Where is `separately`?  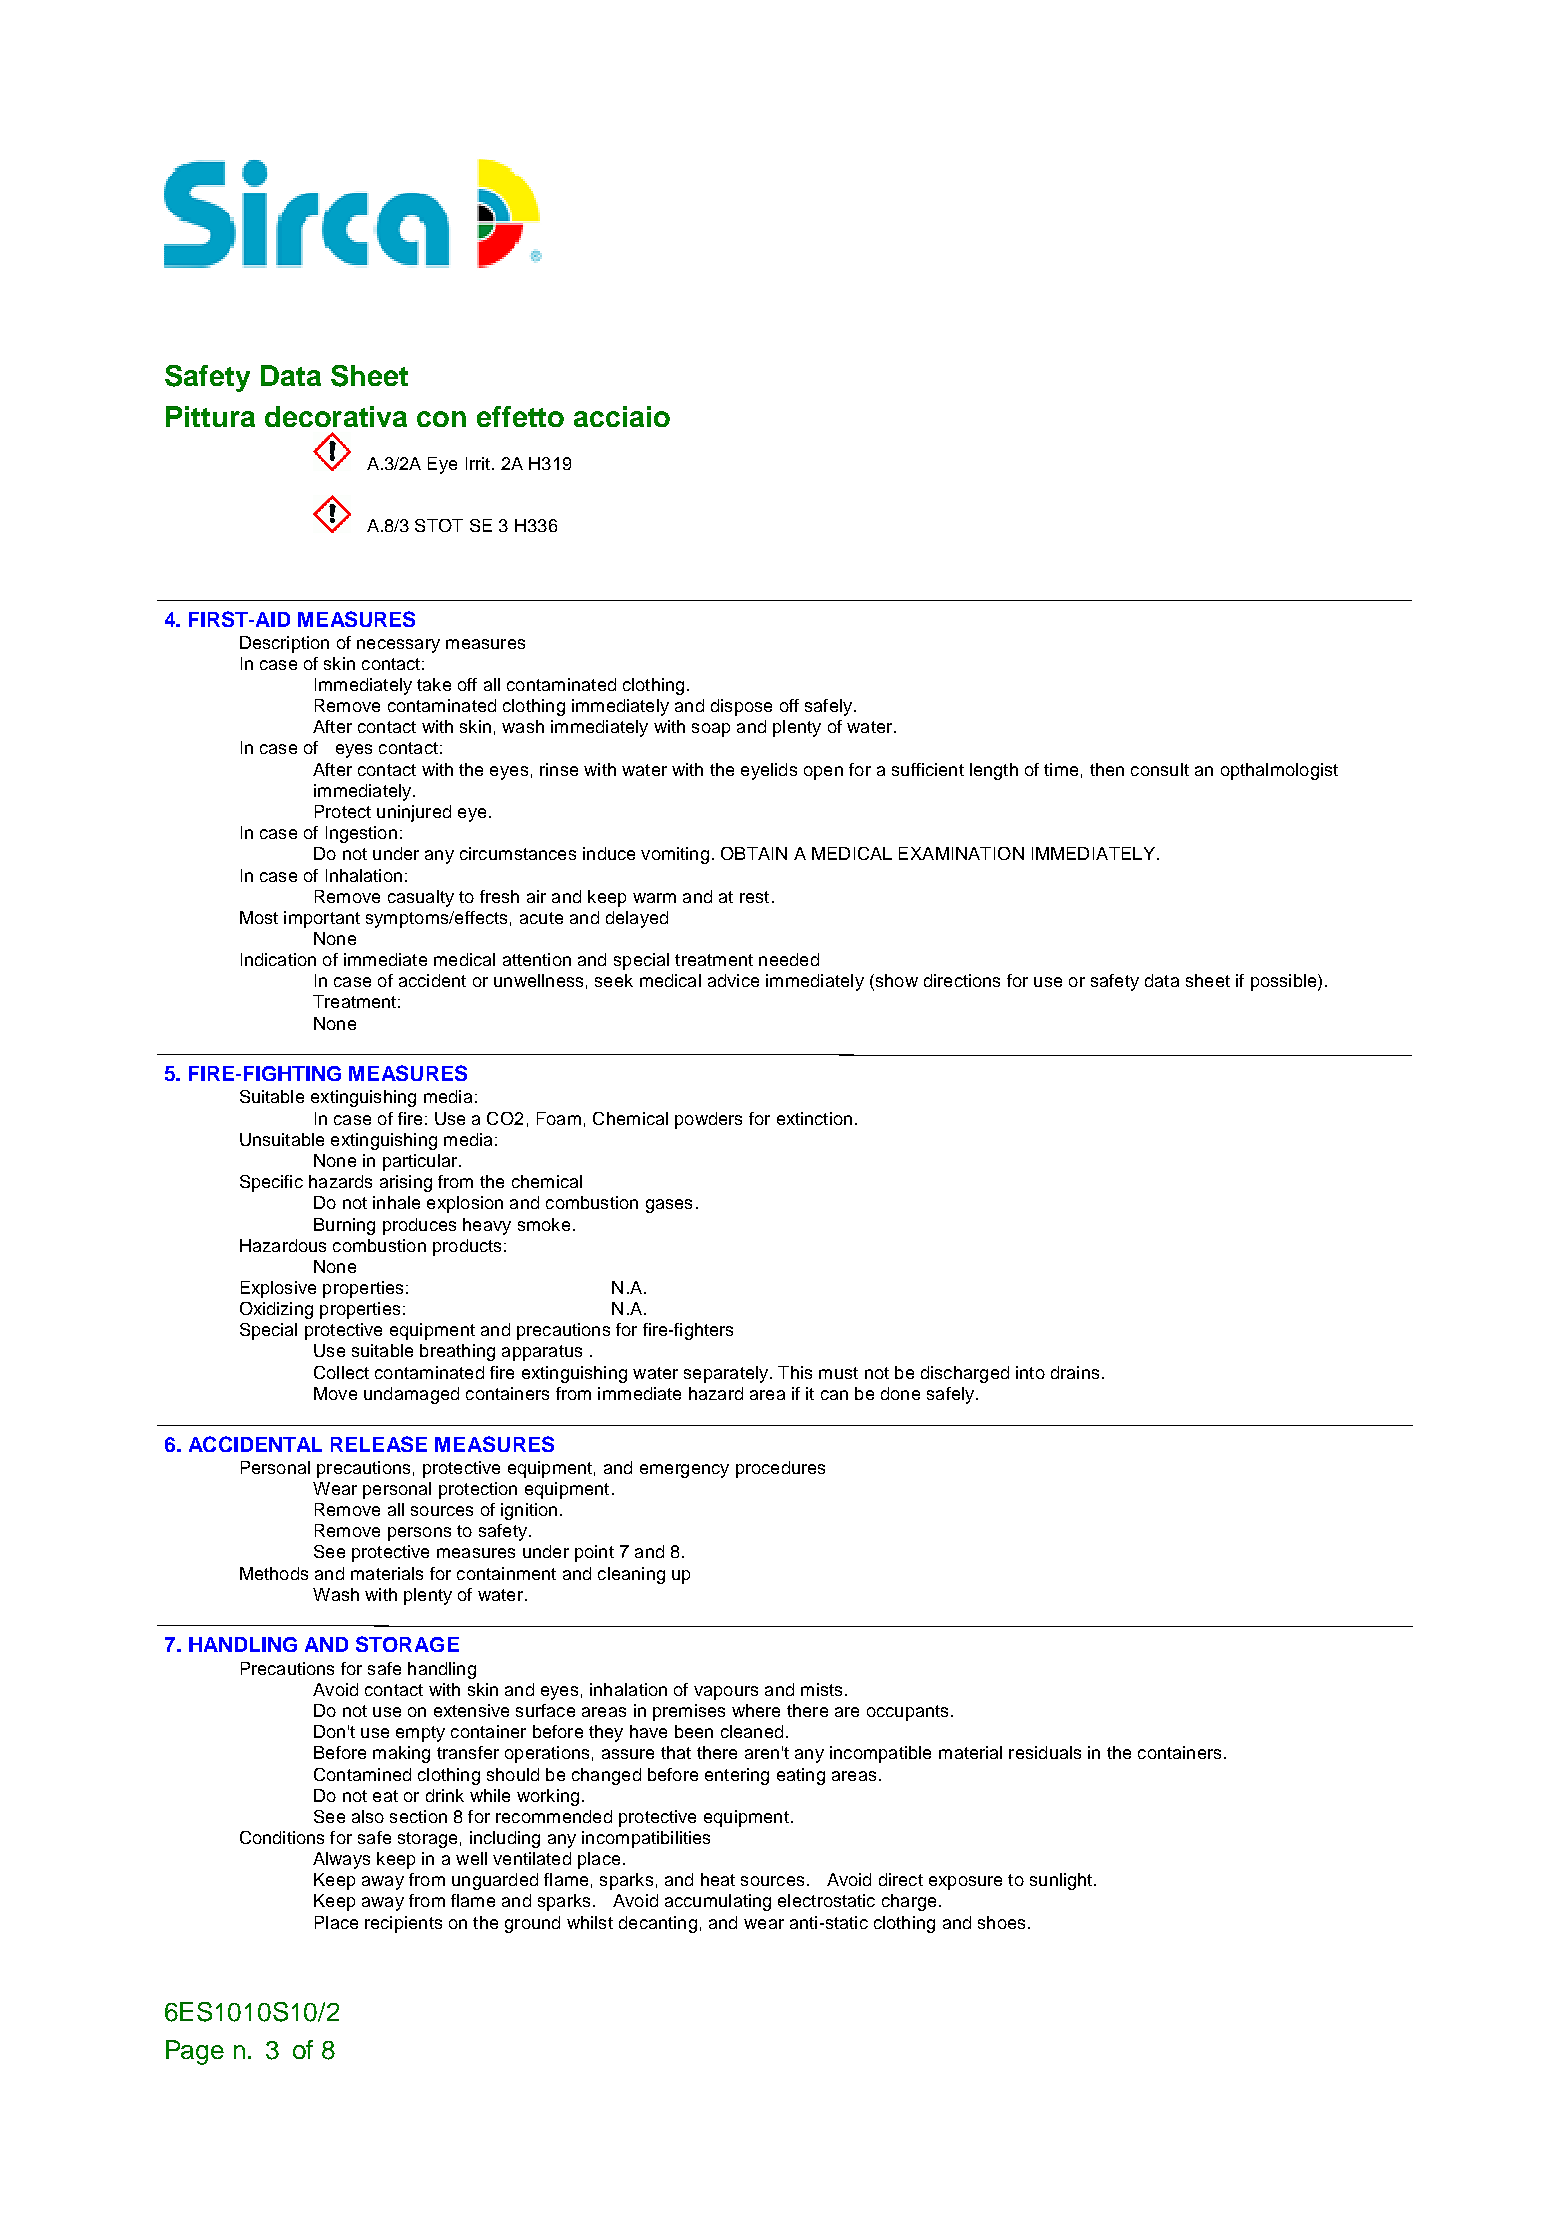 separately is located at coordinates (727, 1374).
